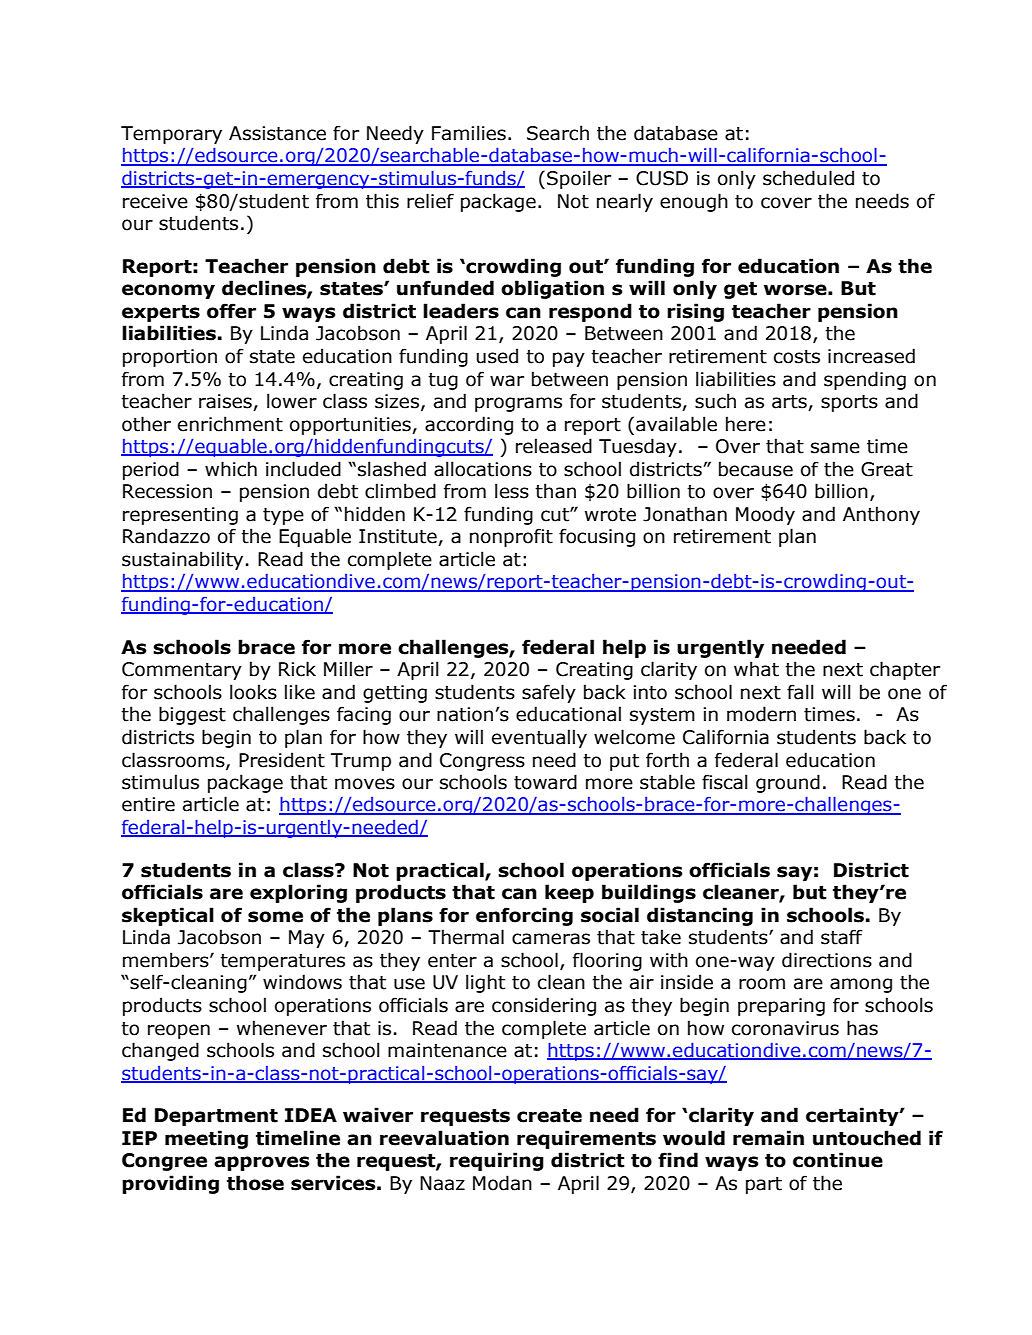 Image resolution: width=1032 pixels, height=1335 pixels. I want to click on scheduled, so click(808, 178).
